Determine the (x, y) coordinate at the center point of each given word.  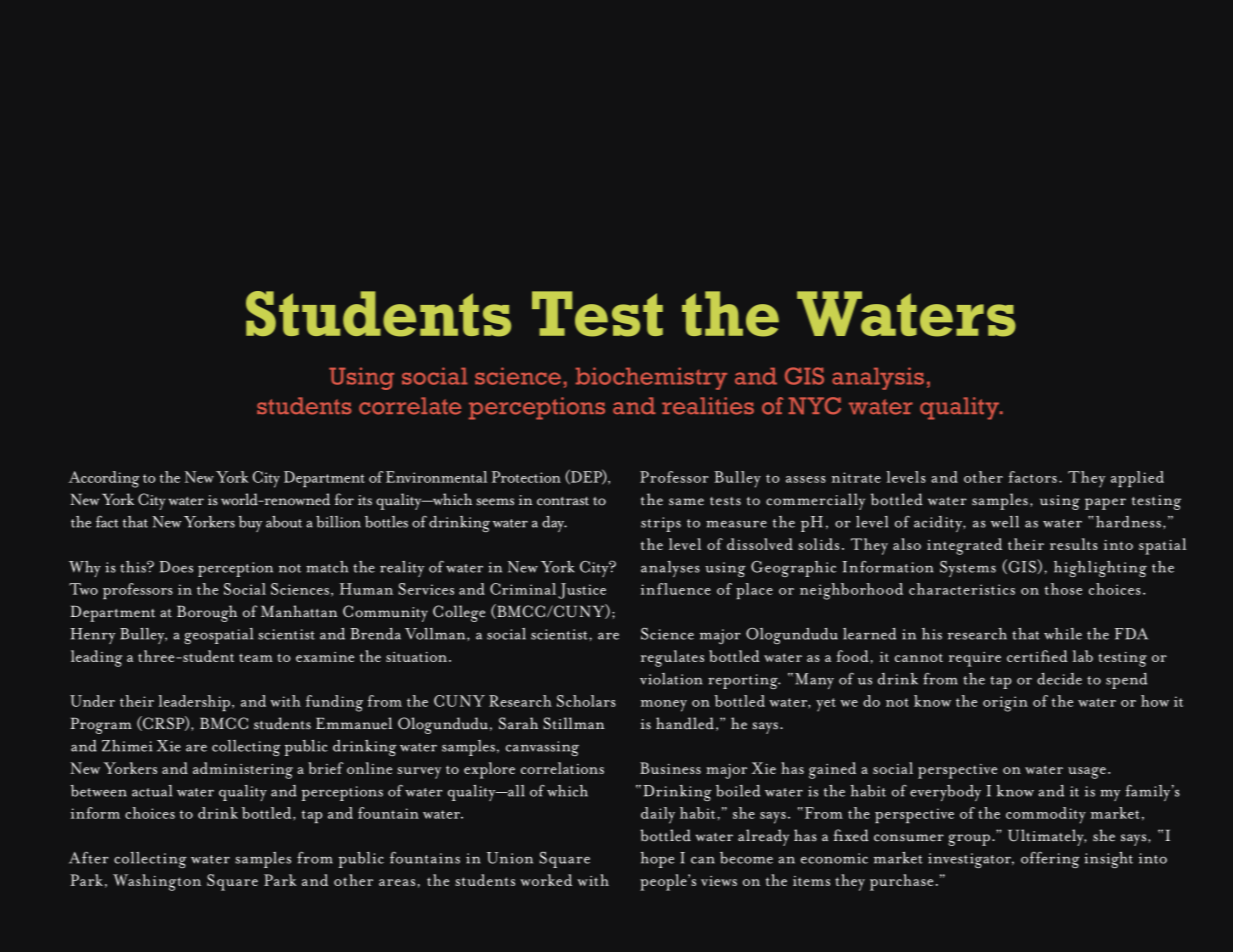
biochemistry (651, 378)
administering (243, 770)
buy (250, 524)
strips (661, 524)
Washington (157, 882)
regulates (672, 658)
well (1005, 522)
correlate (410, 406)
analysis (878, 378)
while (1063, 634)
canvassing (542, 748)
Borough (207, 613)
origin (1005, 704)
